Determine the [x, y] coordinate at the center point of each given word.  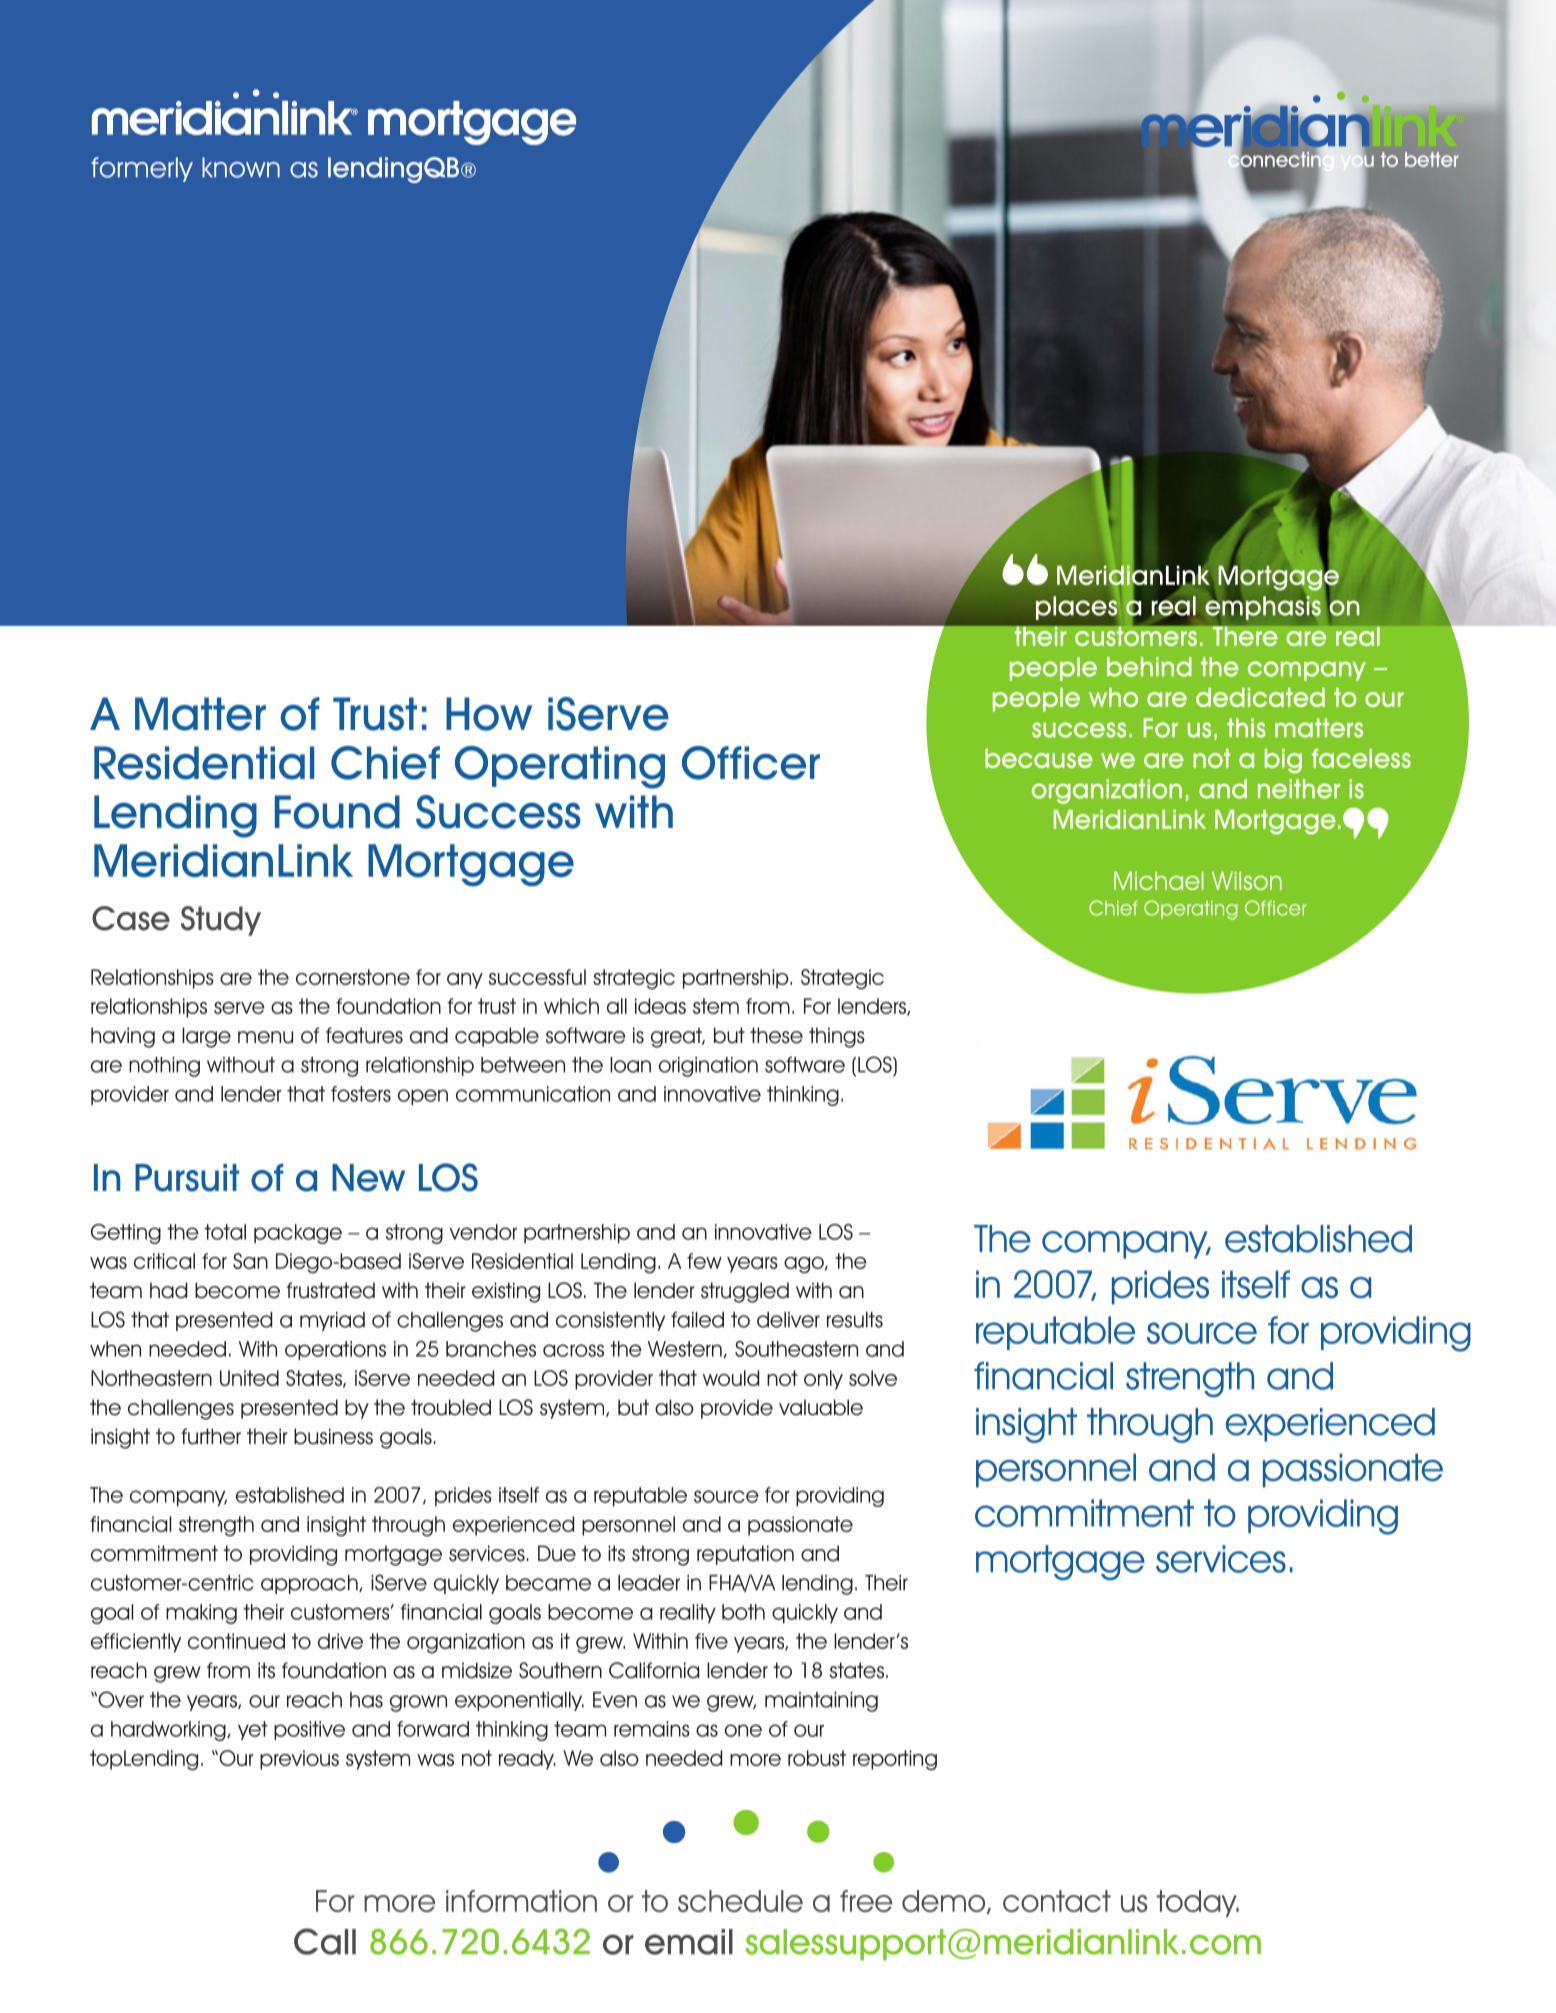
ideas [660, 1006]
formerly [142, 169]
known [241, 167]
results [855, 1320]
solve [873, 1378]
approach [310, 1584]
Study [221, 921]
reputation [745, 1555]
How [489, 714]
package [298, 1234]
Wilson [1247, 881]
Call [325, 1941]
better [1432, 159]
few [704, 1261]
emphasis [1263, 608]
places [1077, 607]
